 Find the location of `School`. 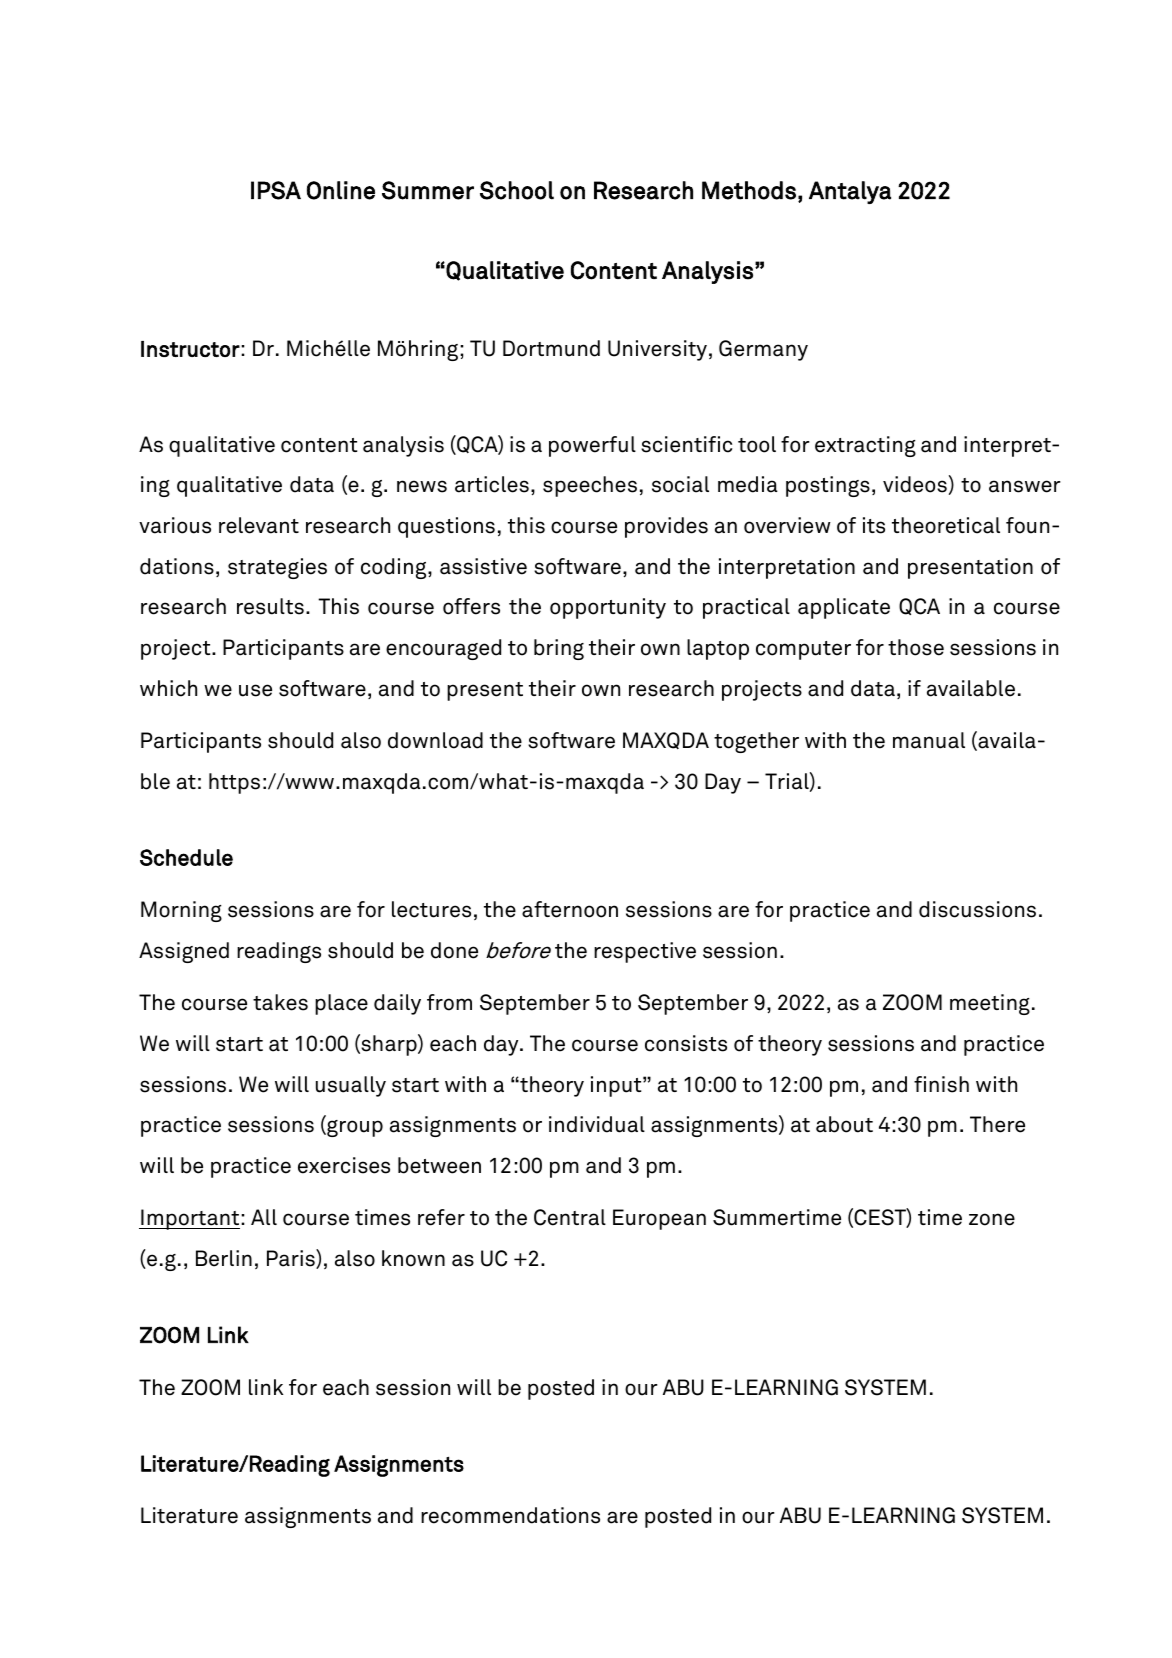

School is located at coordinates (517, 190).
